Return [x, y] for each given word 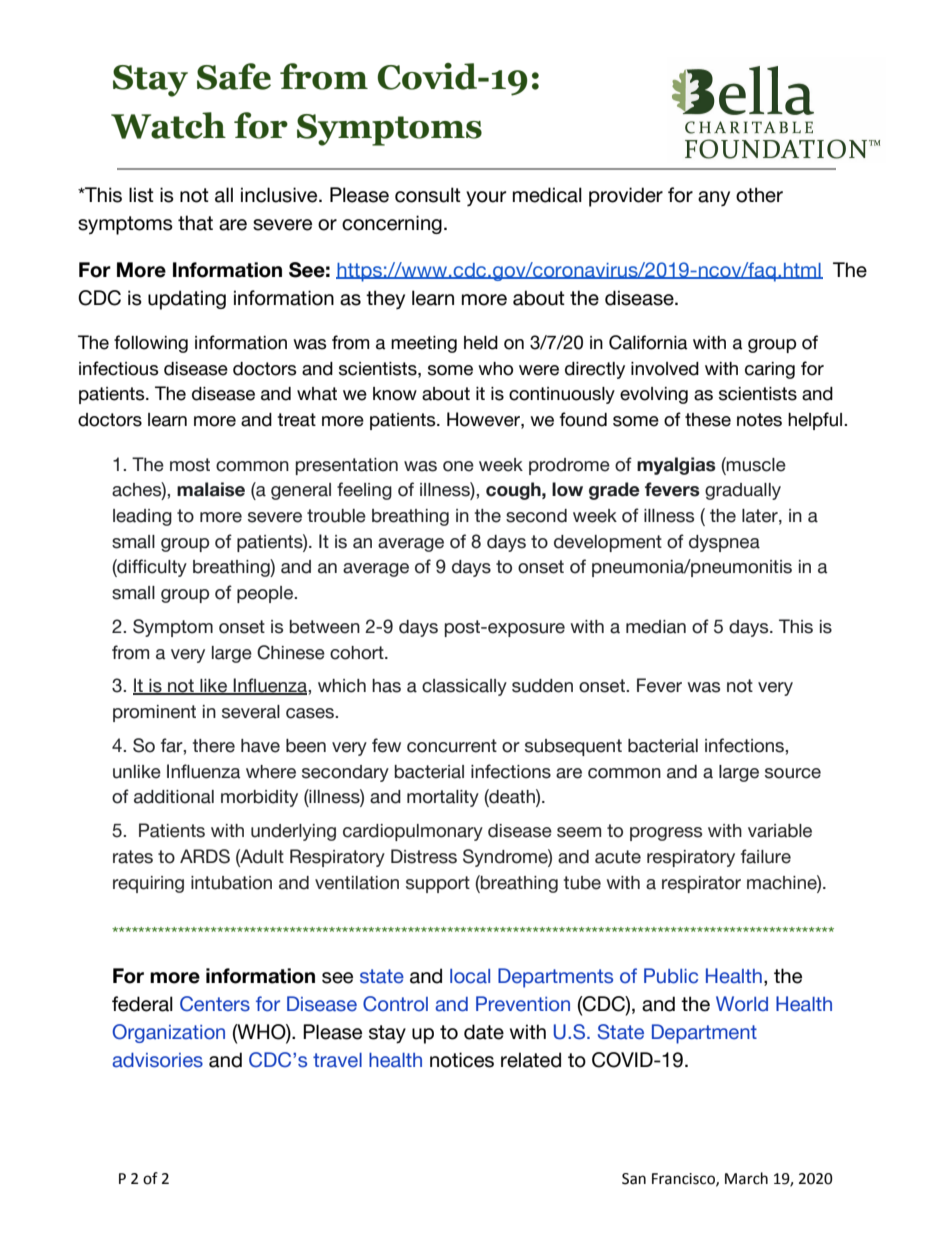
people [266, 594]
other [759, 195]
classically [464, 687]
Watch [168, 125]
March [746, 1178]
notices [462, 1060]
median [656, 627]
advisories [157, 1060]
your [486, 198]
